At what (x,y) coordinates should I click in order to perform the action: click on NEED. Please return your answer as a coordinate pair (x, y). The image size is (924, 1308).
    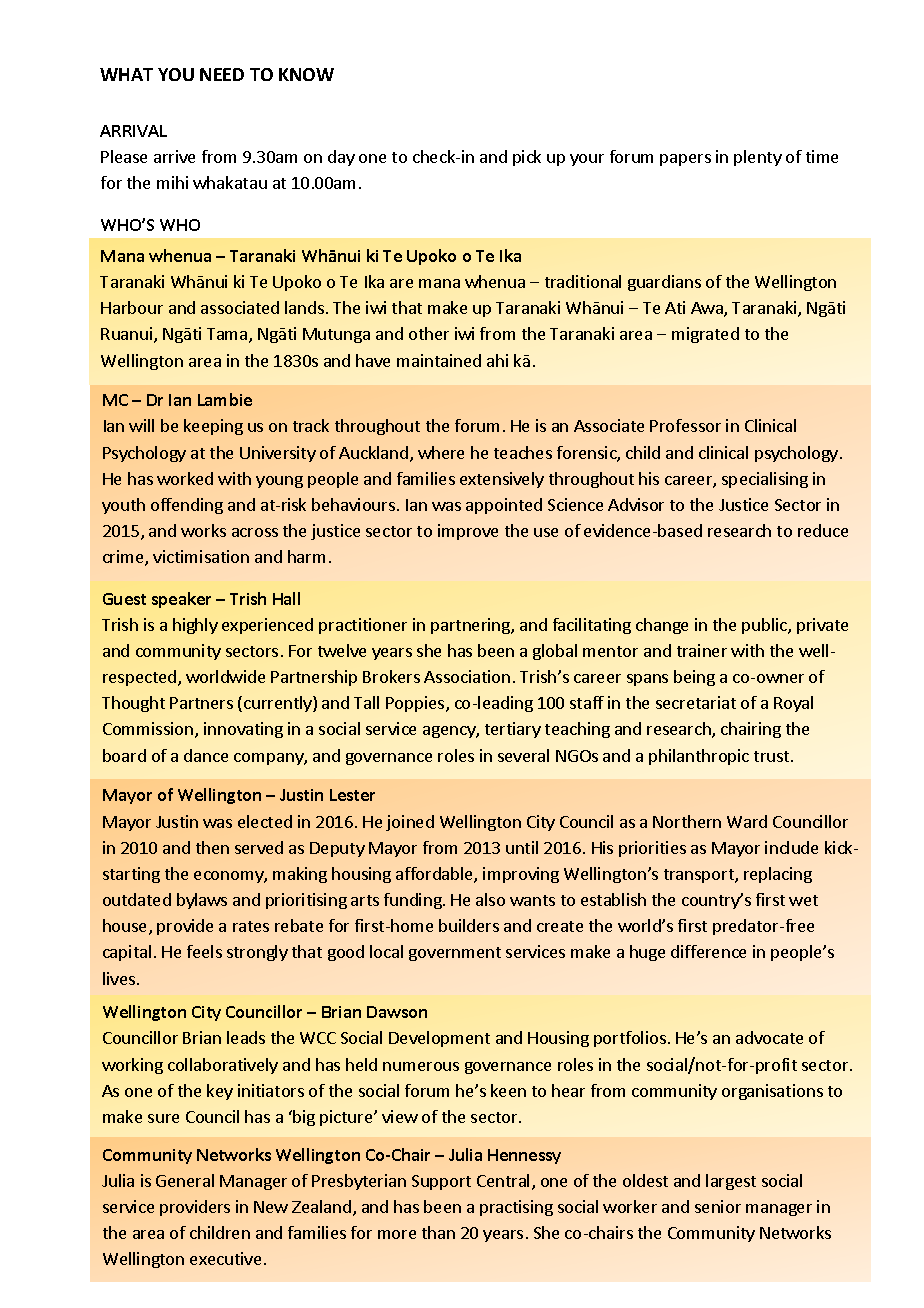
    Looking at the image, I should click on (222, 74).
